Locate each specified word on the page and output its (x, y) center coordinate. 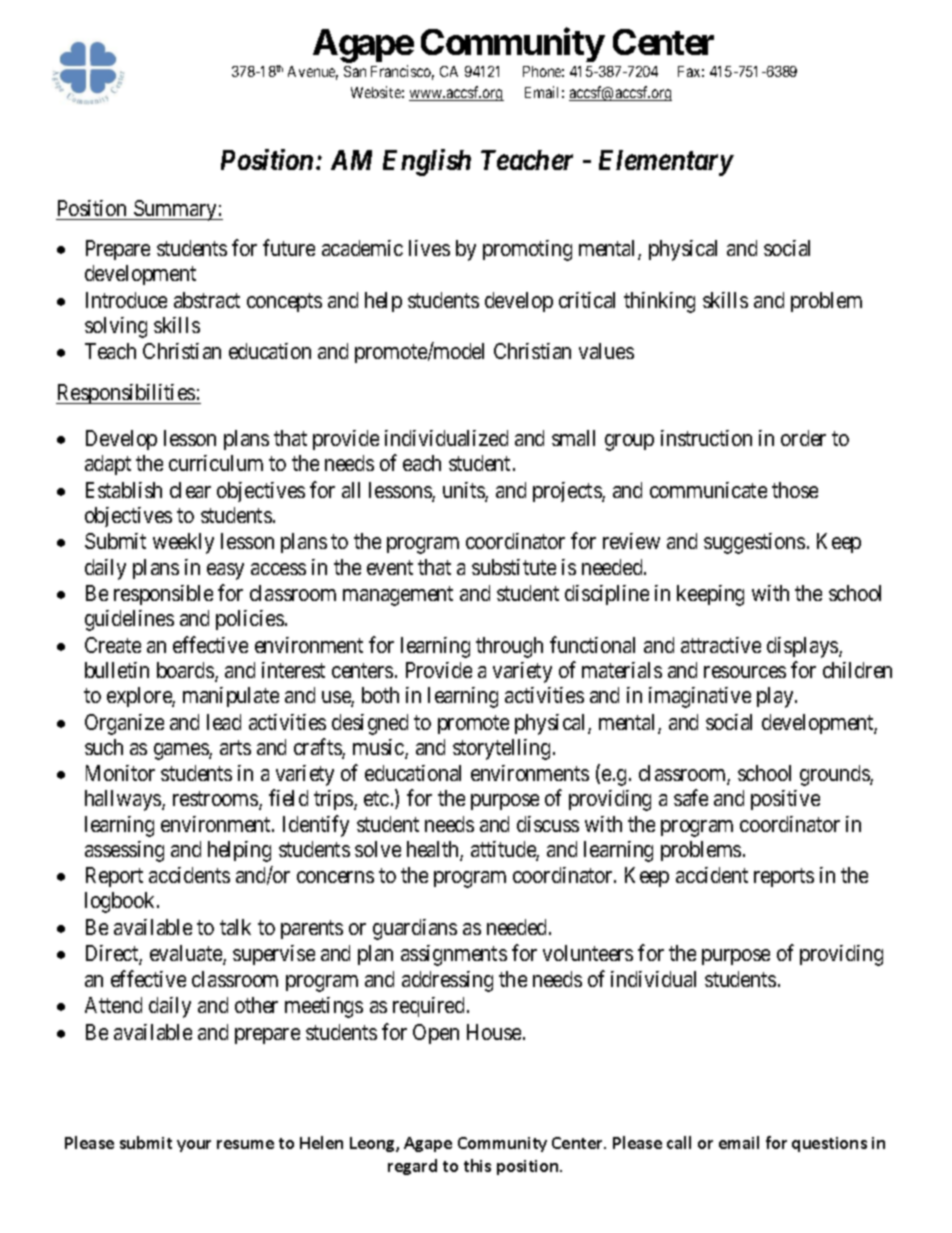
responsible (163, 595)
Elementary (666, 163)
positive (785, 800)
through (509, 647)
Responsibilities (126, 394)
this (477, 1165)
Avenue (313, 73)
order (803, 438)
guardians (415, 929)
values (606, 351)
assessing (124, 851)
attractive (721, 645)
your (194, 1146)
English (427, 162)
